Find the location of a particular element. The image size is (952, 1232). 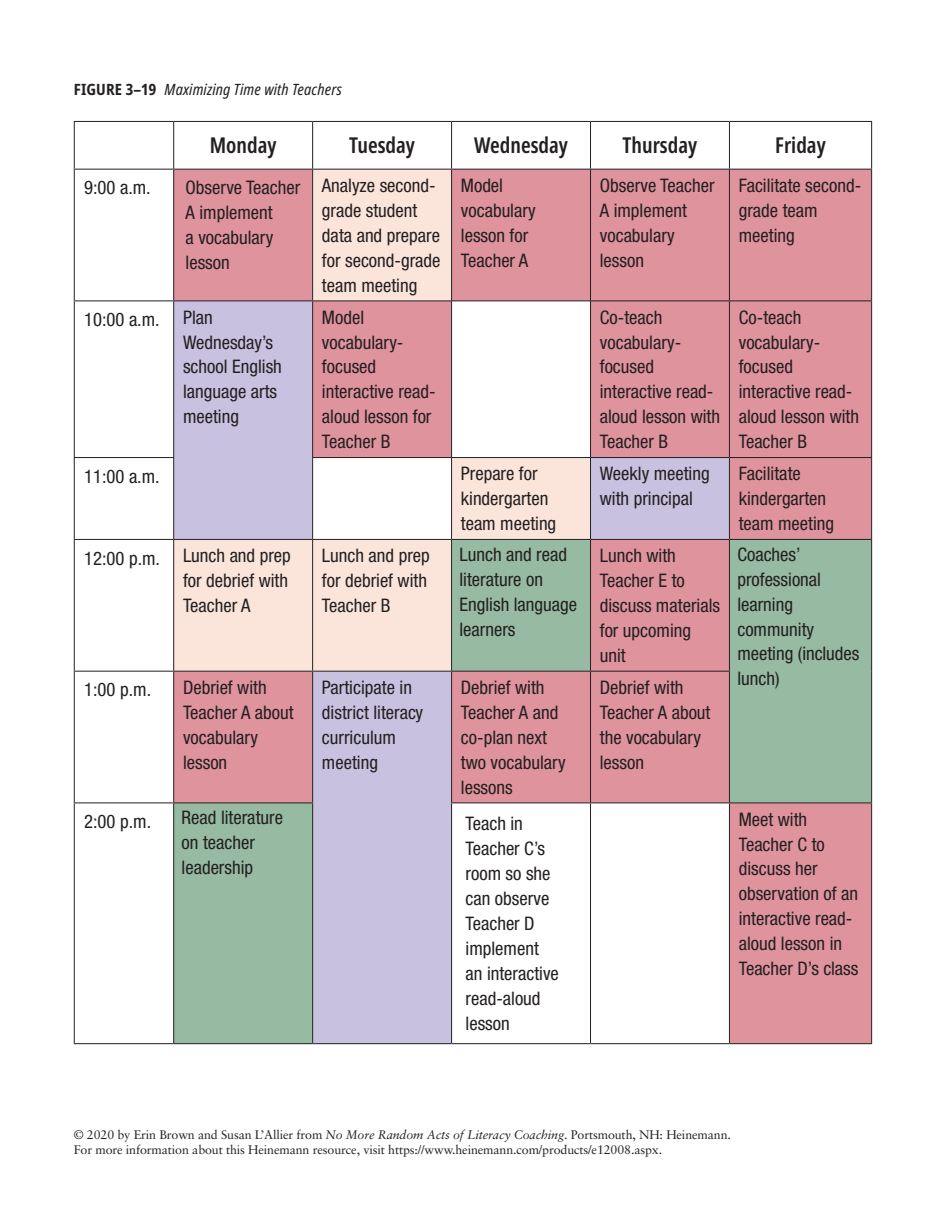

Participate is located at coordinates (358, 689).
